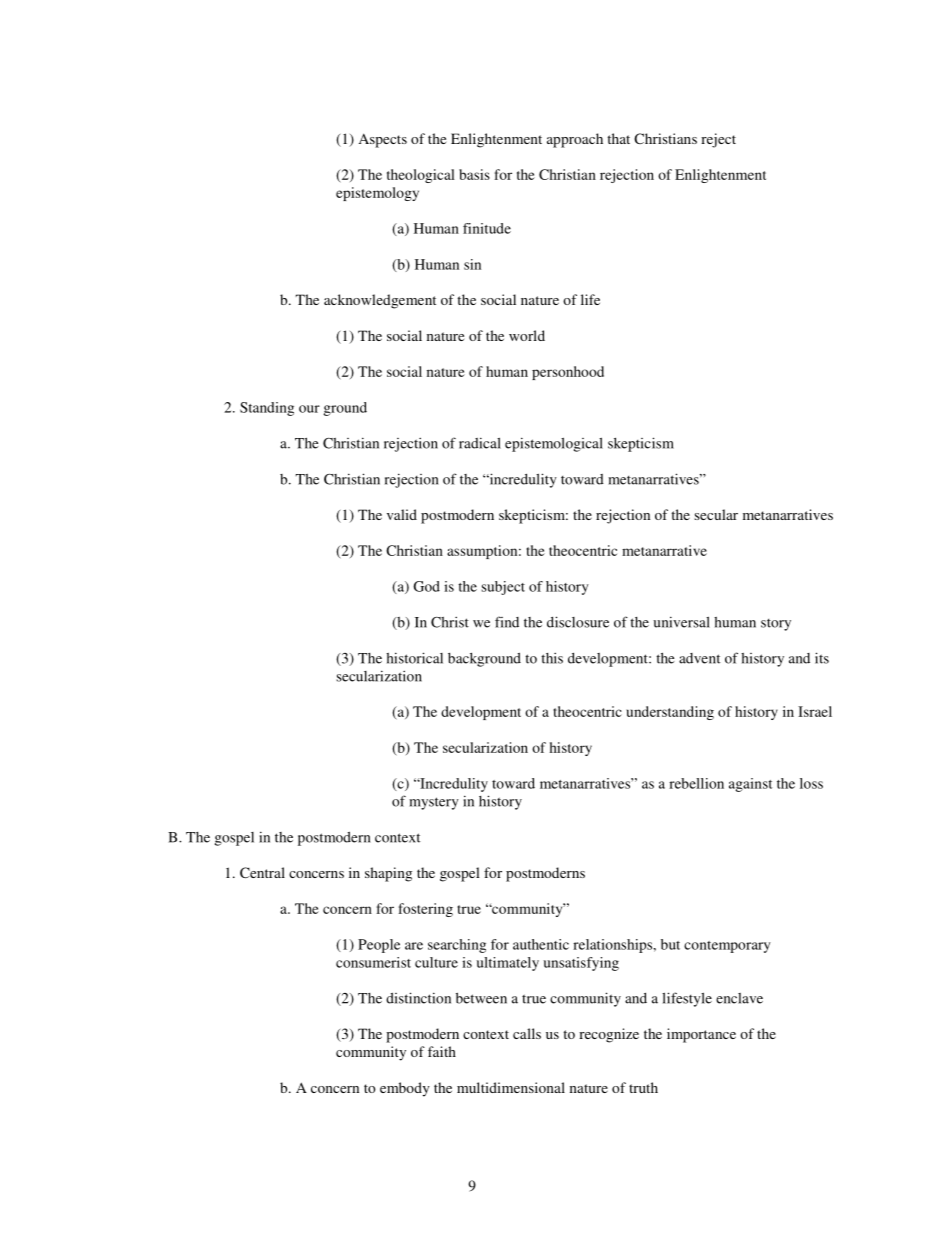 This document has width=952, height=1233. I want to click on epistemology, so click(377, 194).
